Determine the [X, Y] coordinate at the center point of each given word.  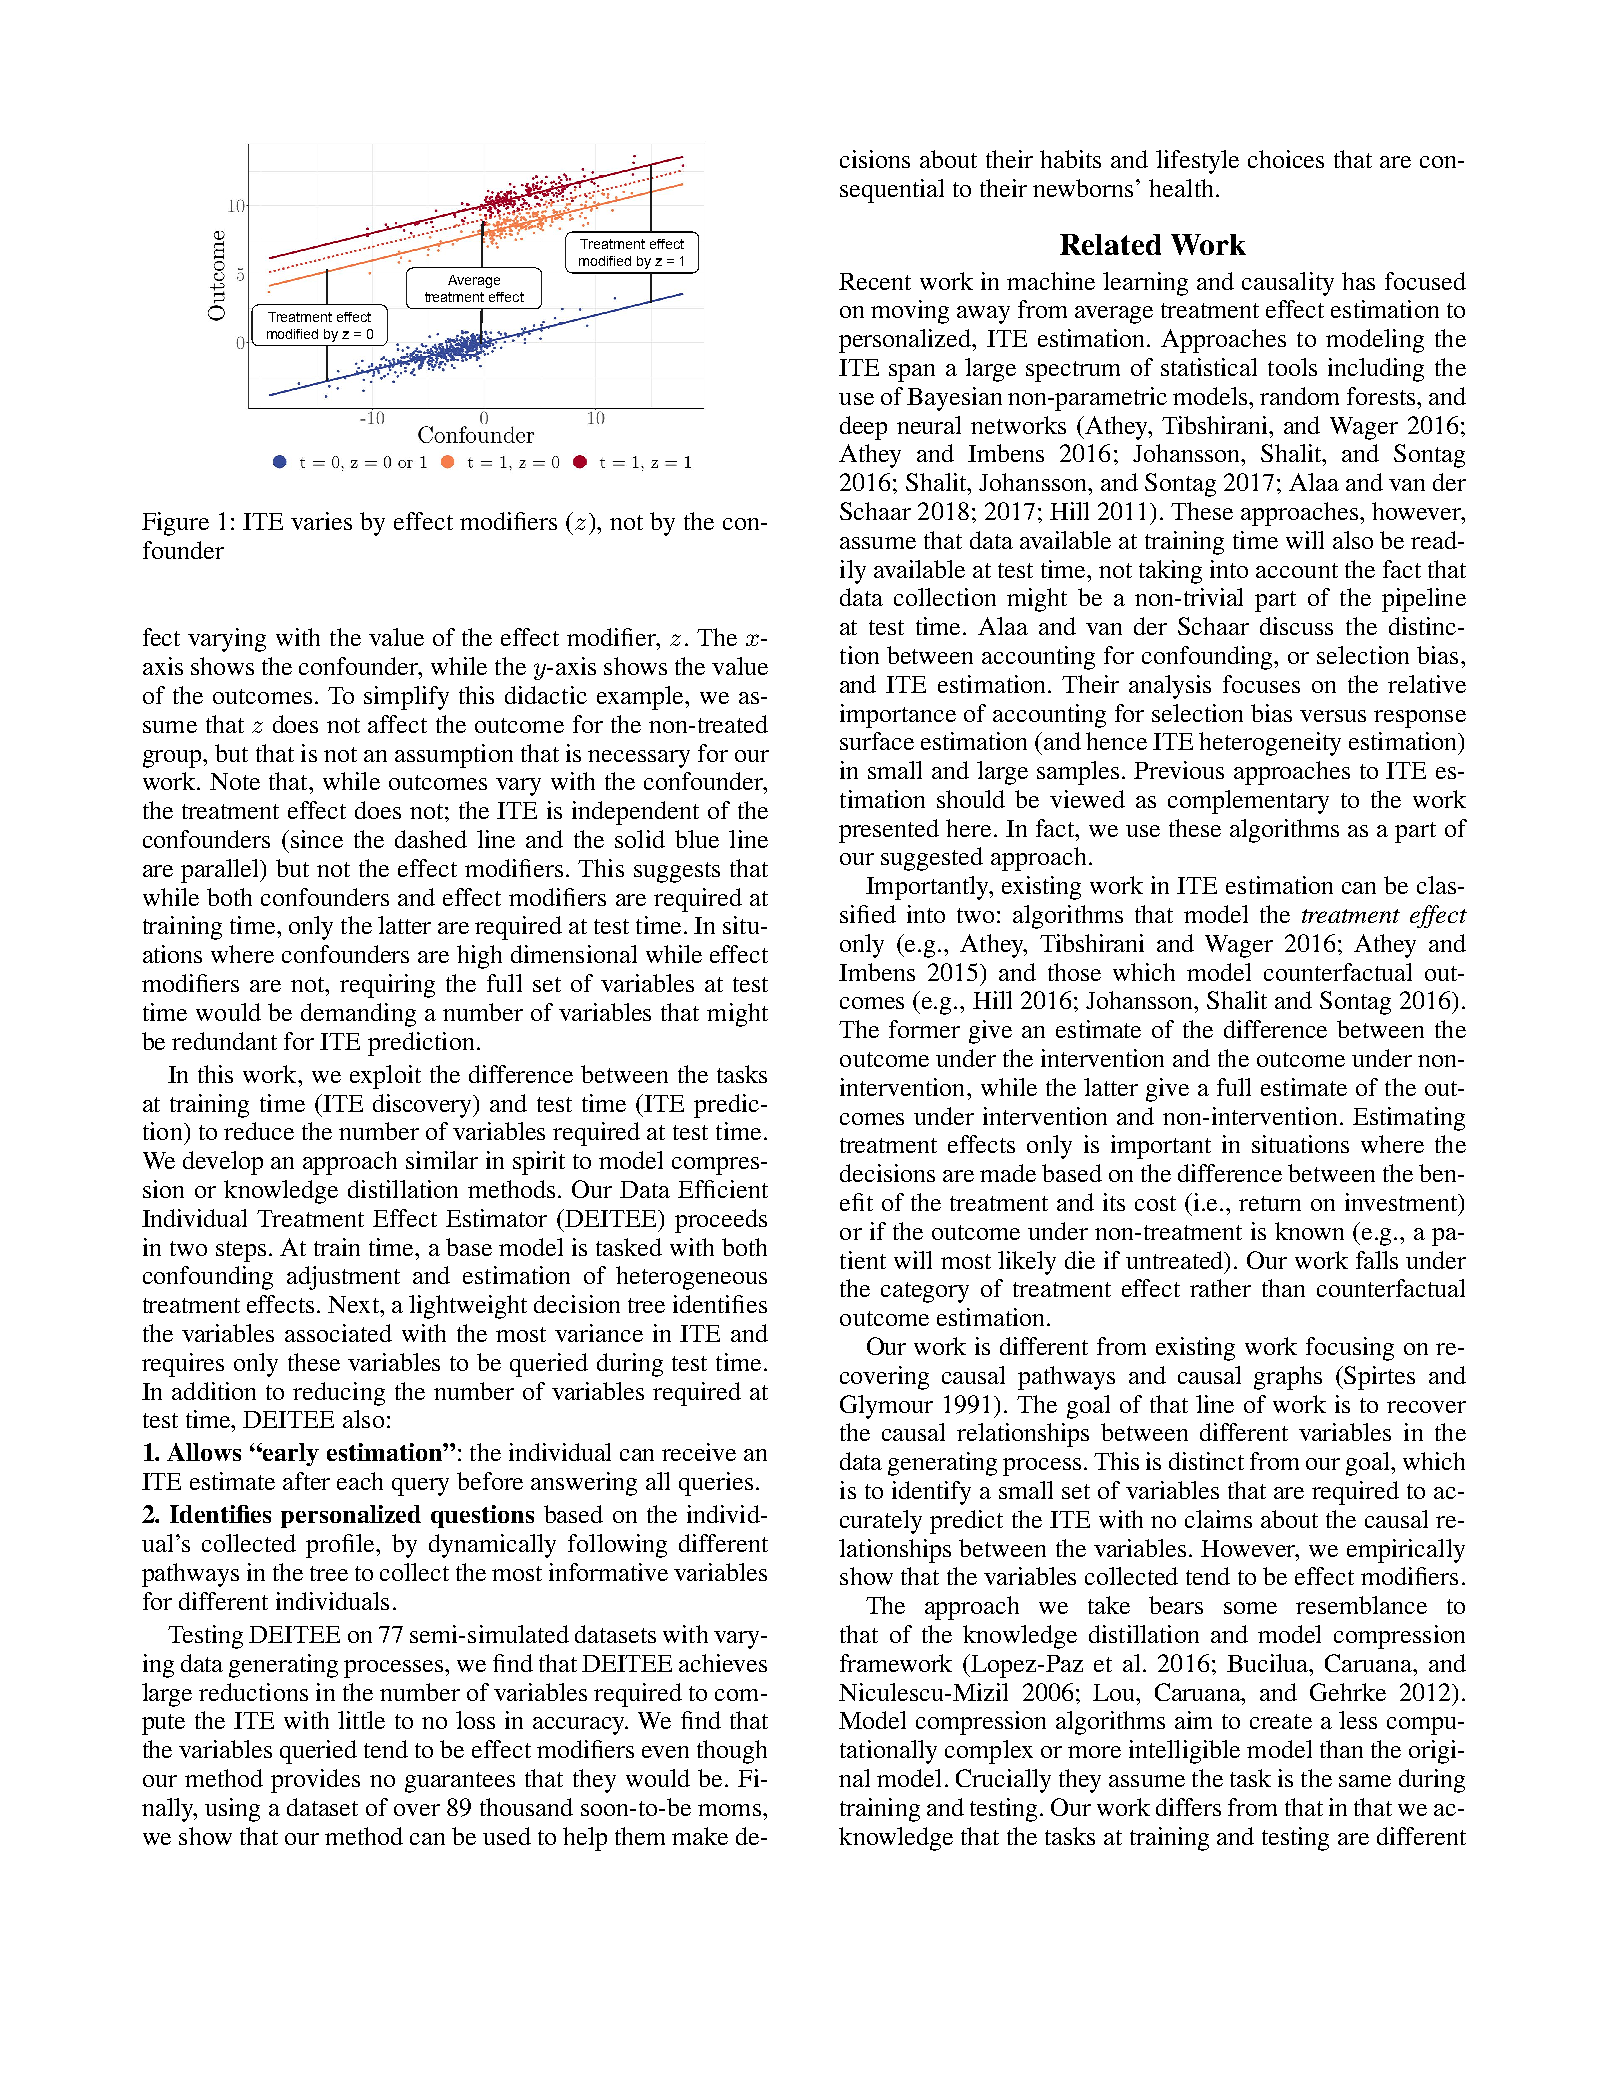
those [1074, 972]
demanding [358, 1015]
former [924, 1029]
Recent [875, 281]
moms [729, 1810]
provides [315, 1781]
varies [321, 521]
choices [1286, 159]
